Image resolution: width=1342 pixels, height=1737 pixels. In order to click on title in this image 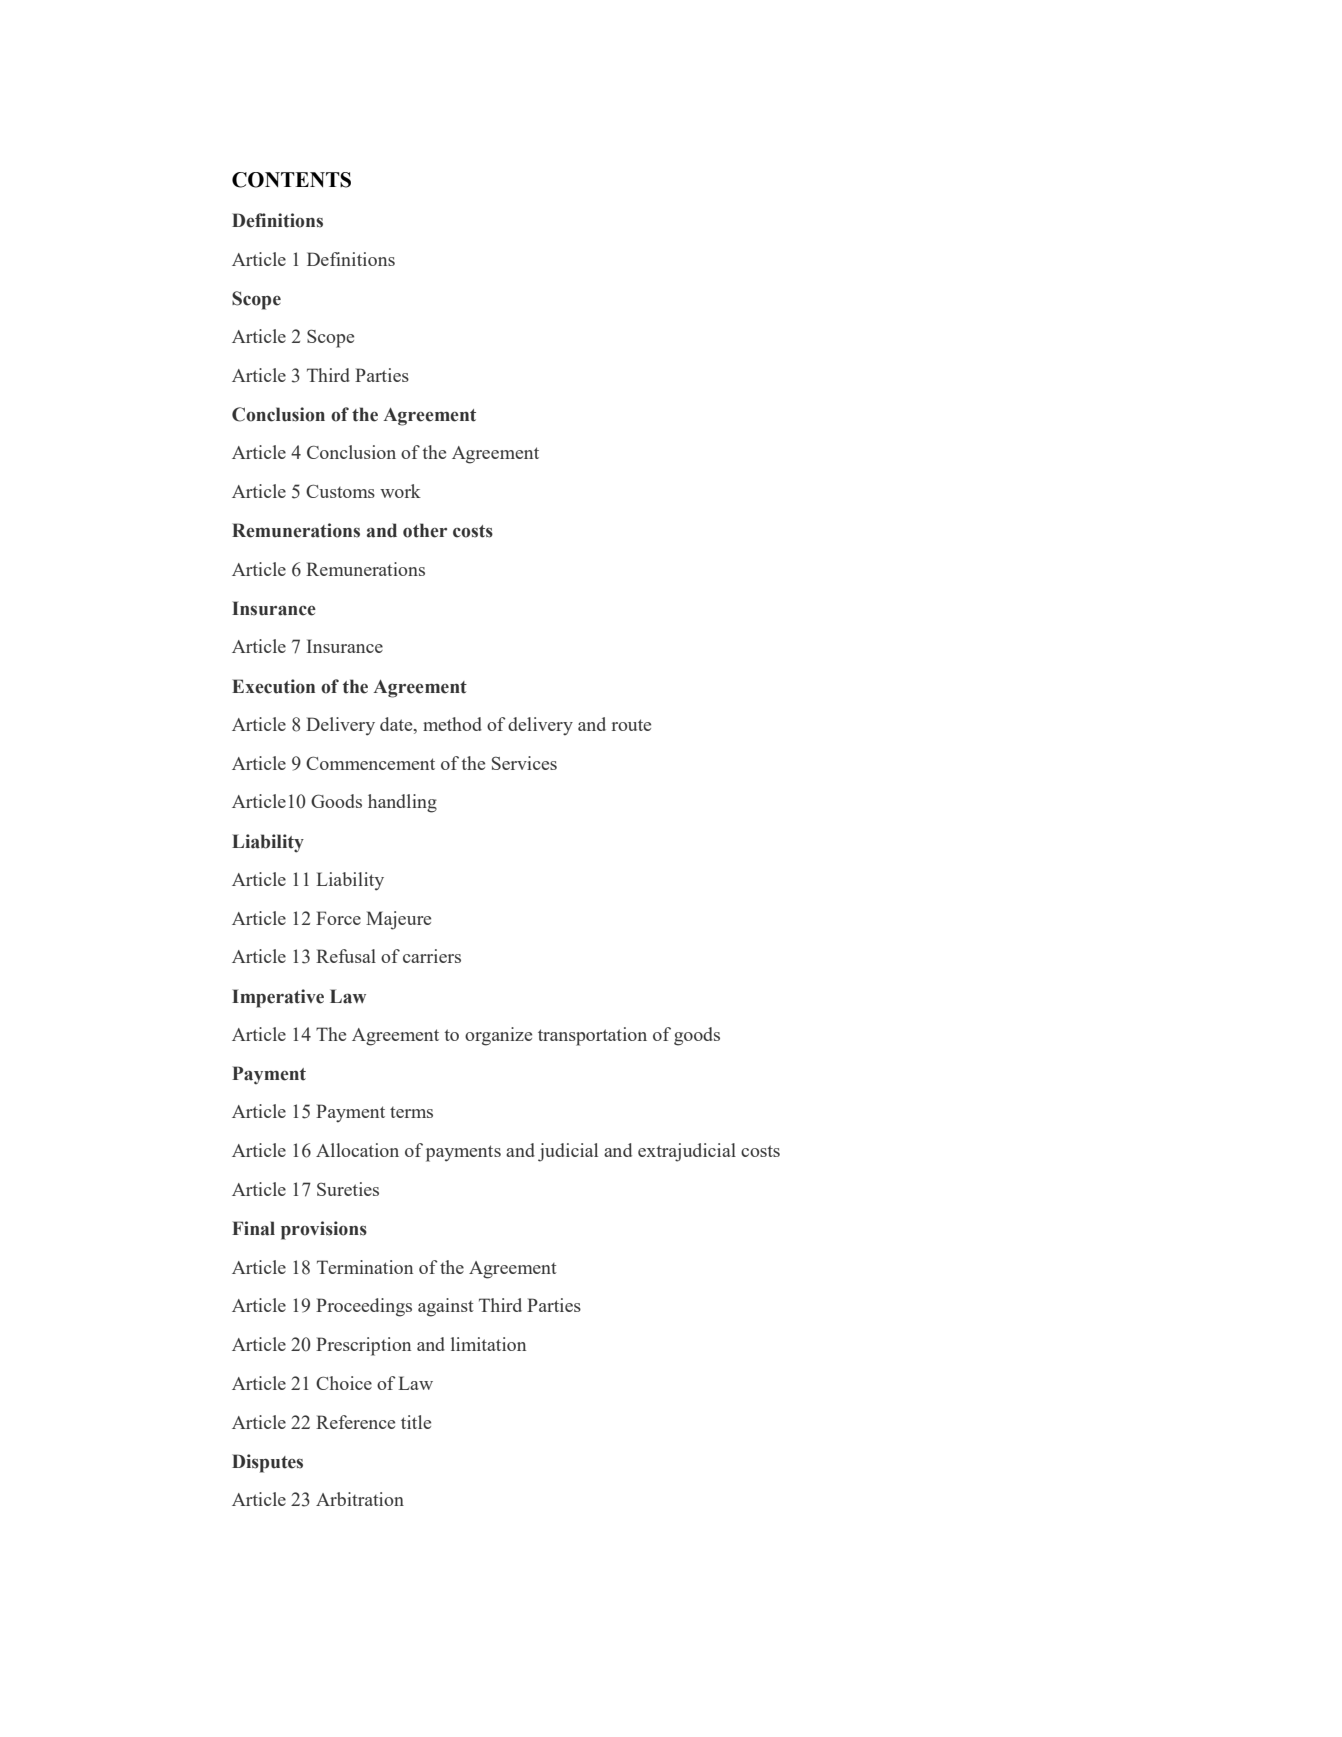, I will do `click(416, 1422)`.
